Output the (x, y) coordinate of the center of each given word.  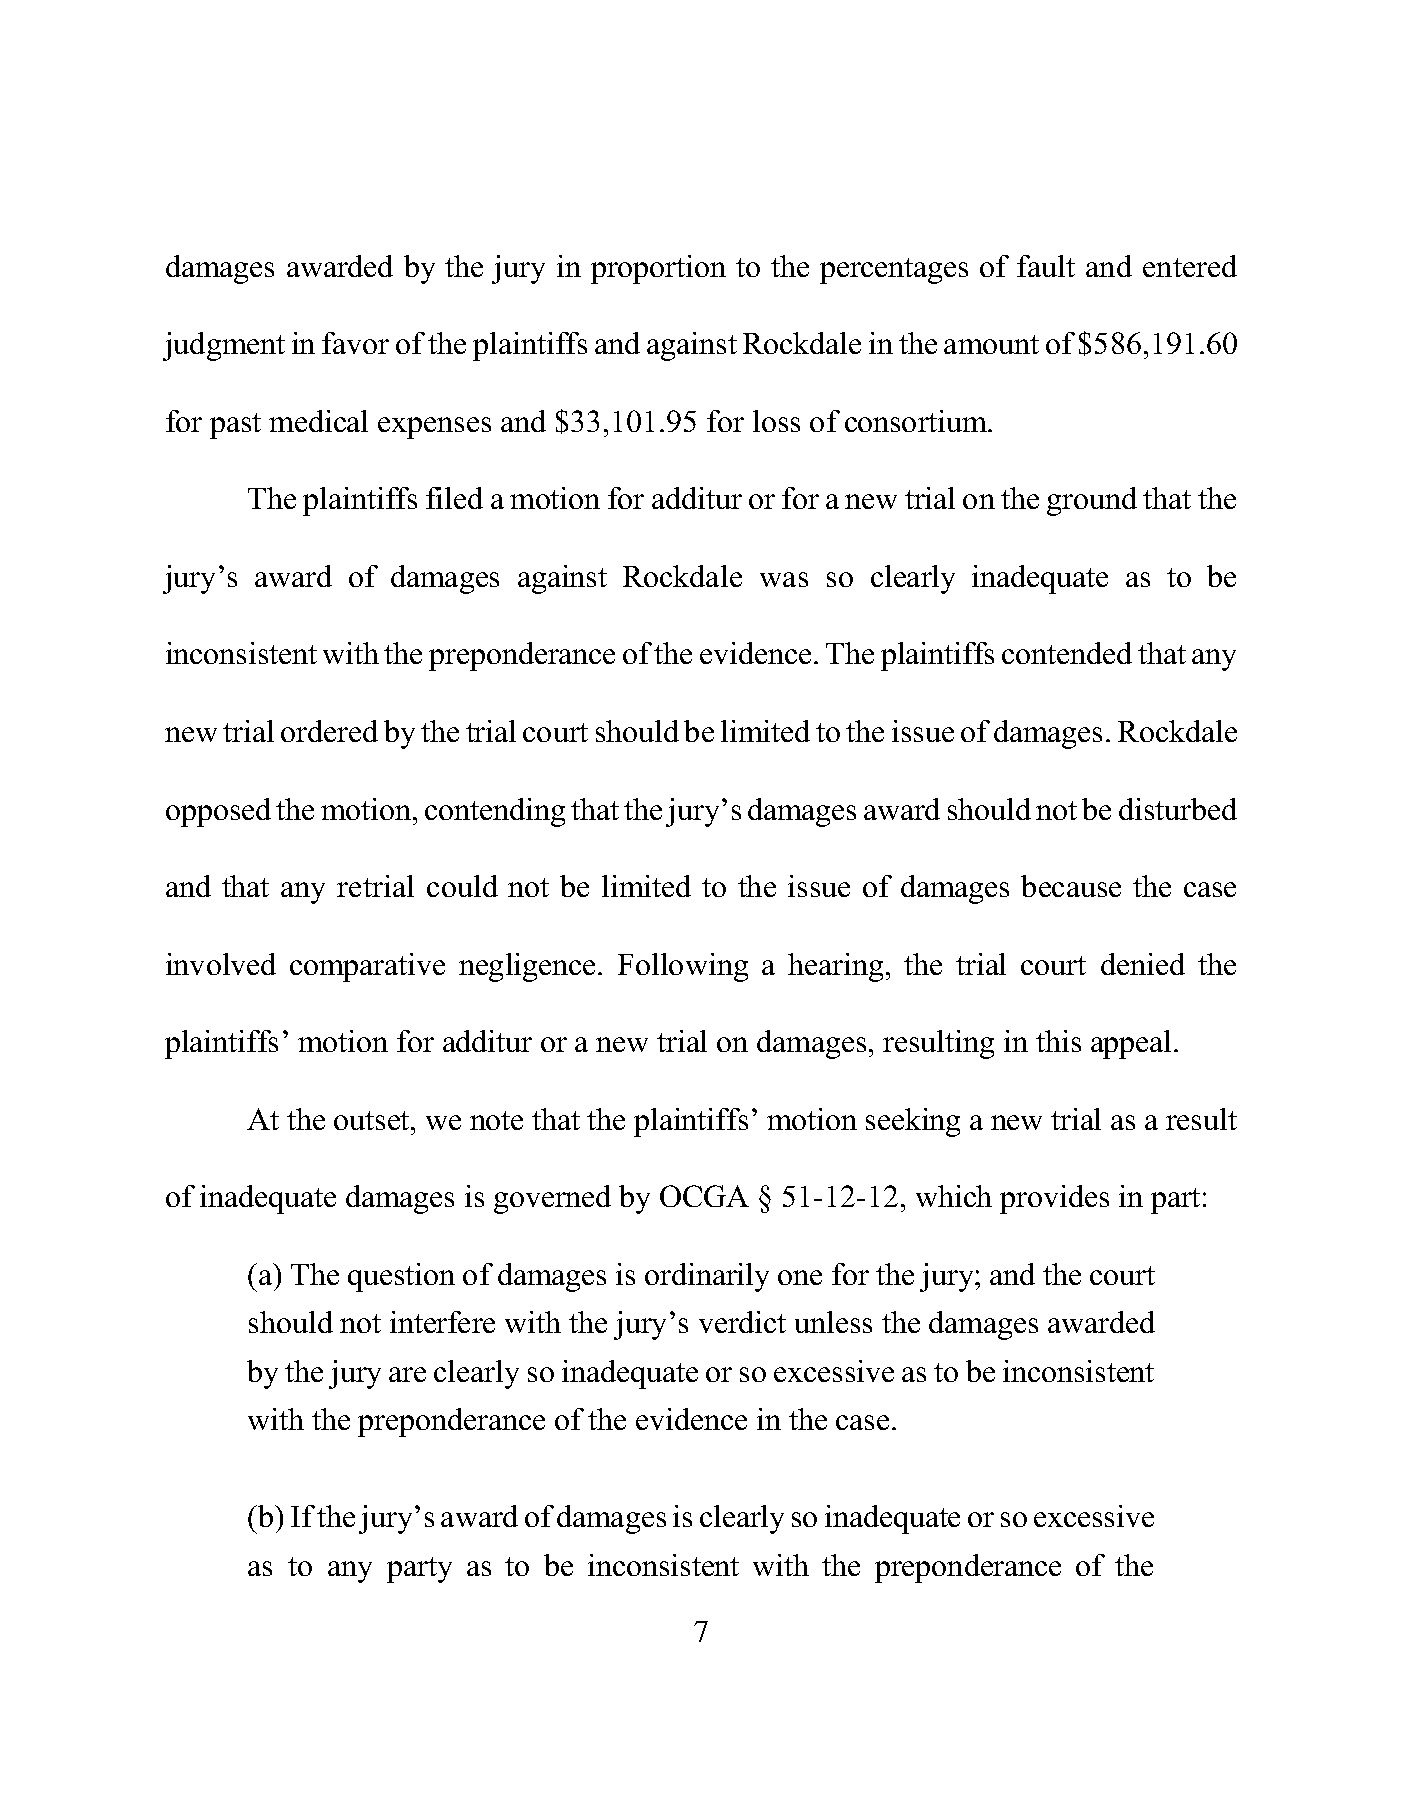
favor (355, 343)
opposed (218, 812)
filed (454, 498)
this (1058, 1041)
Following (683, 967)
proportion (658, 269)
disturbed (1178, 809)
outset (373, 1120)
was (784, 579)
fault (1046, 266)
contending (495, 812)
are (407, 1374)
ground (1092, 501)
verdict (742, 1322)
